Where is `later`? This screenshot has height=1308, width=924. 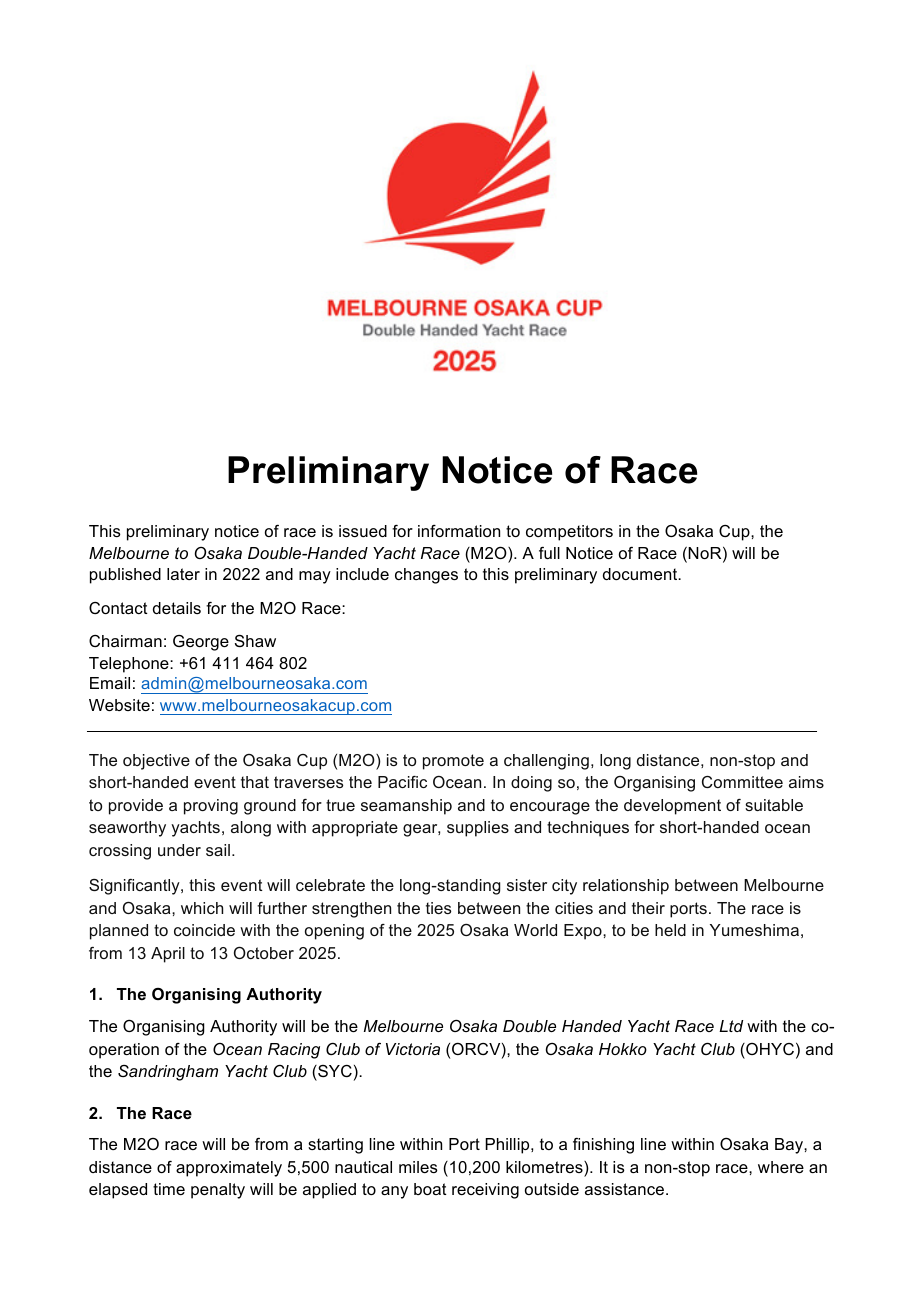 later is located at coordinates (183, 574).
